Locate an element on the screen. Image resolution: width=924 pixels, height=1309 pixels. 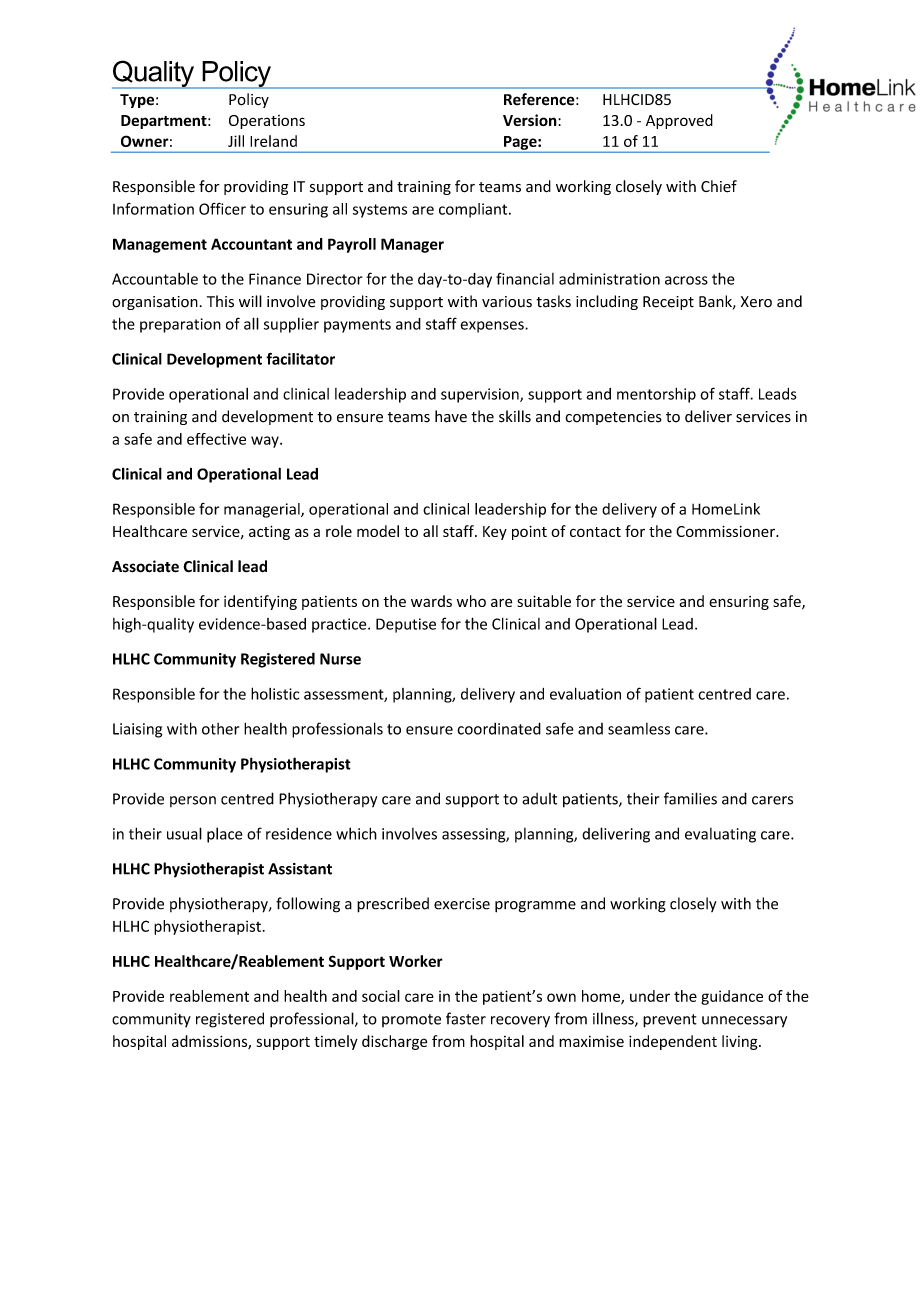
mentorship is located at coordinates (656, 395).
